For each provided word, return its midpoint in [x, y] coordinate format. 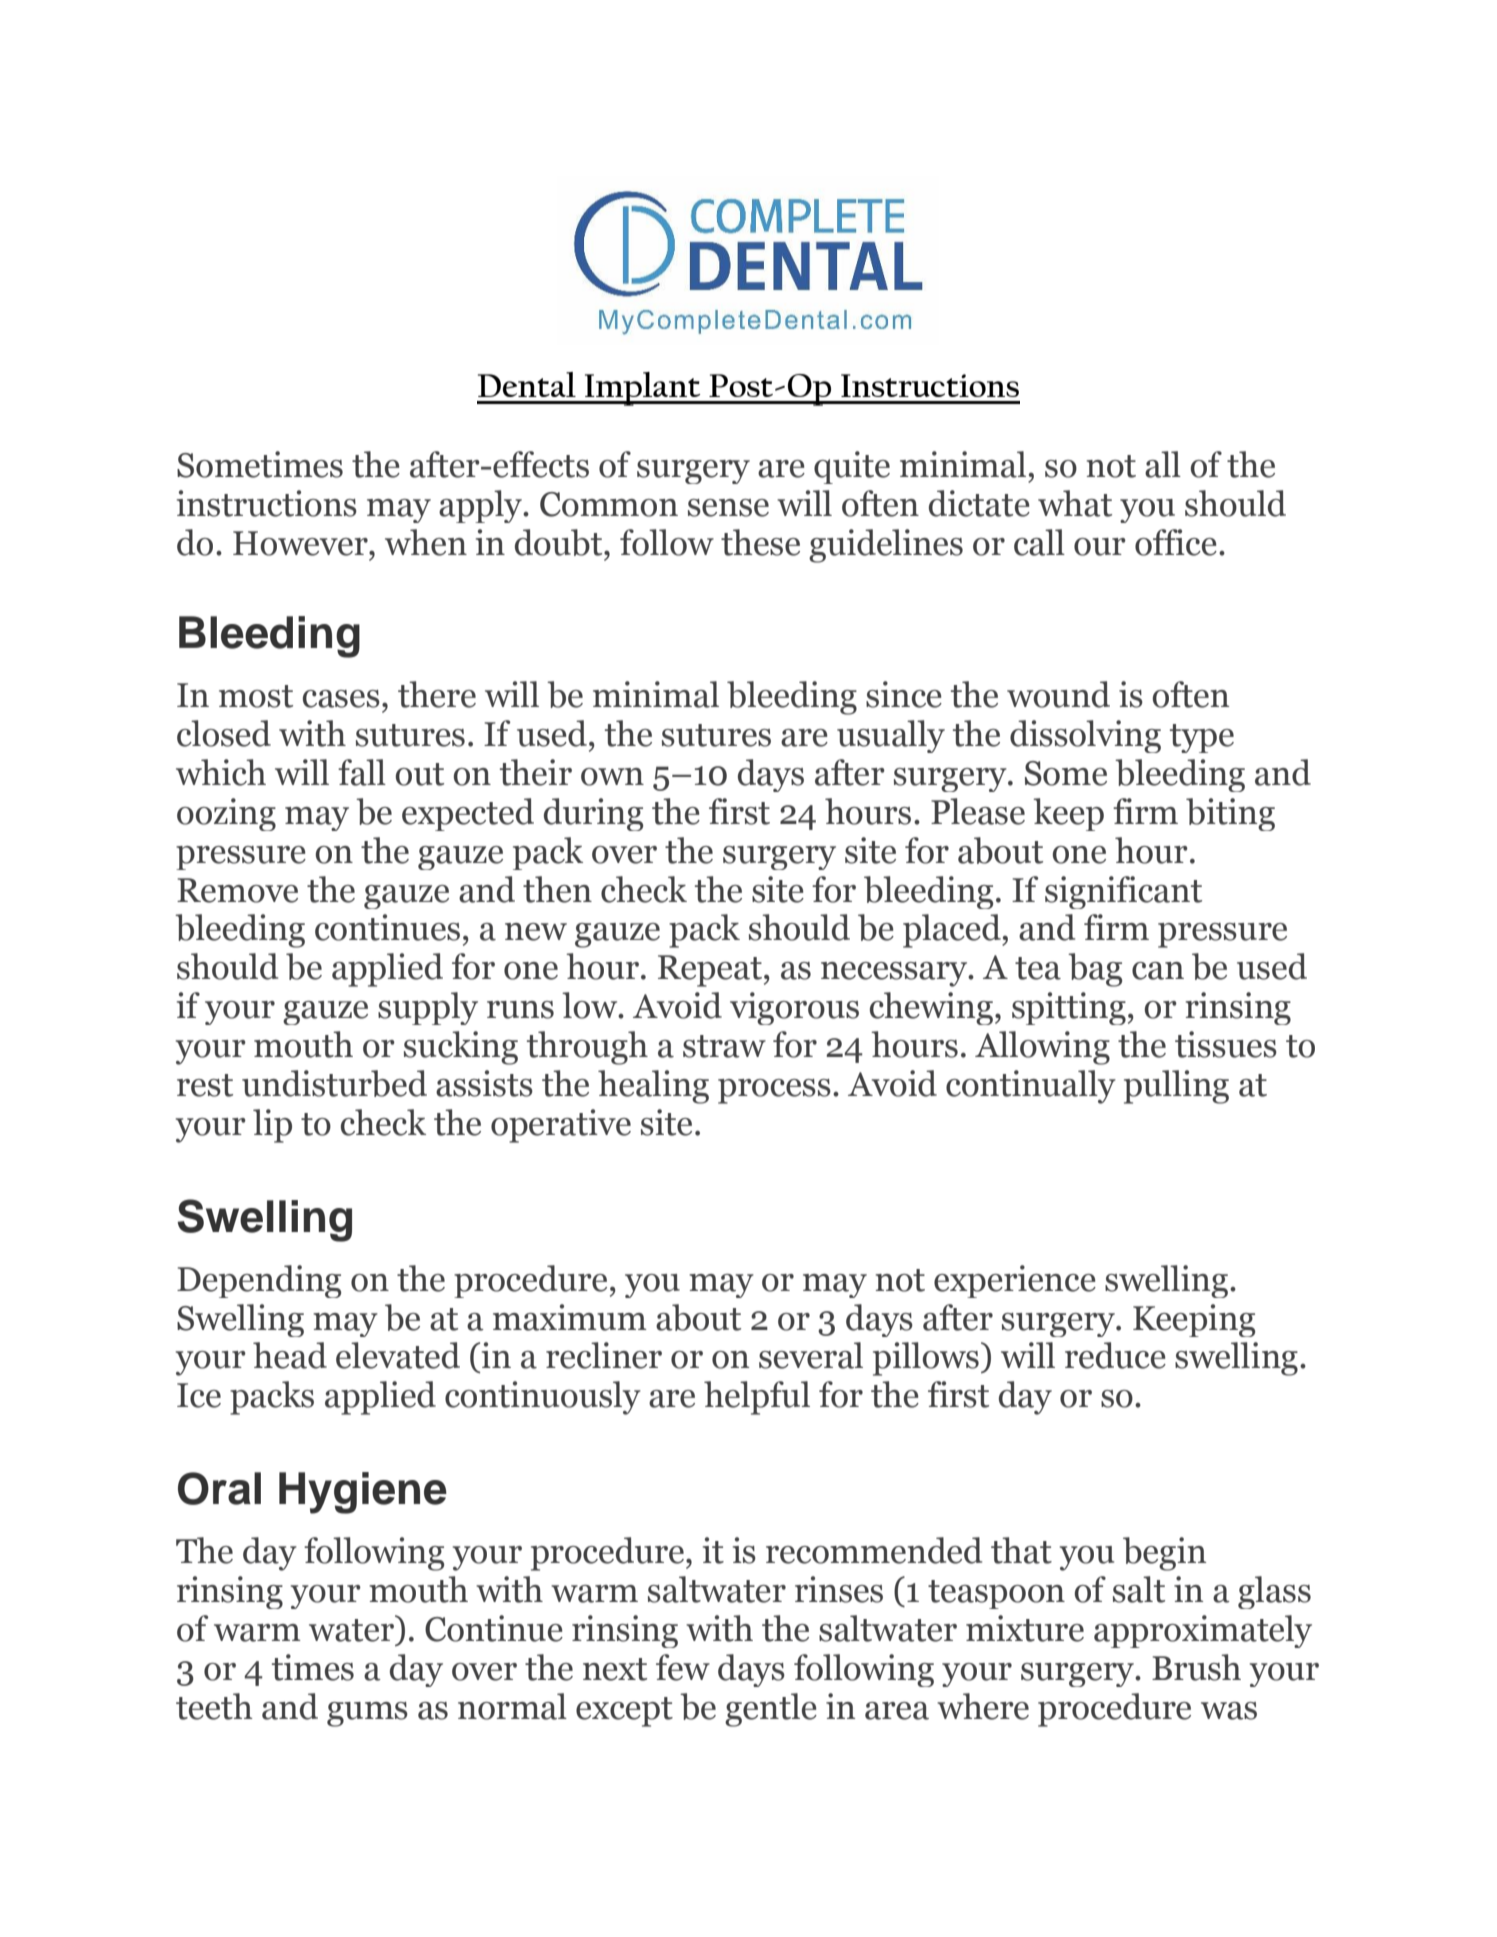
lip [272, 1126]
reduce [1115, 1355]
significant [1123, 892]
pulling [1176, 1087]
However [301, 543]
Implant [642, 389]
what [1075, 503]
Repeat [711, 971]
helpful [757, 1398]
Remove [237, 890]
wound [1058, 694]
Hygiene [363, 1493]
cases [341, 699]
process [774, 1091]
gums [367, 1714]
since [904, 694]
